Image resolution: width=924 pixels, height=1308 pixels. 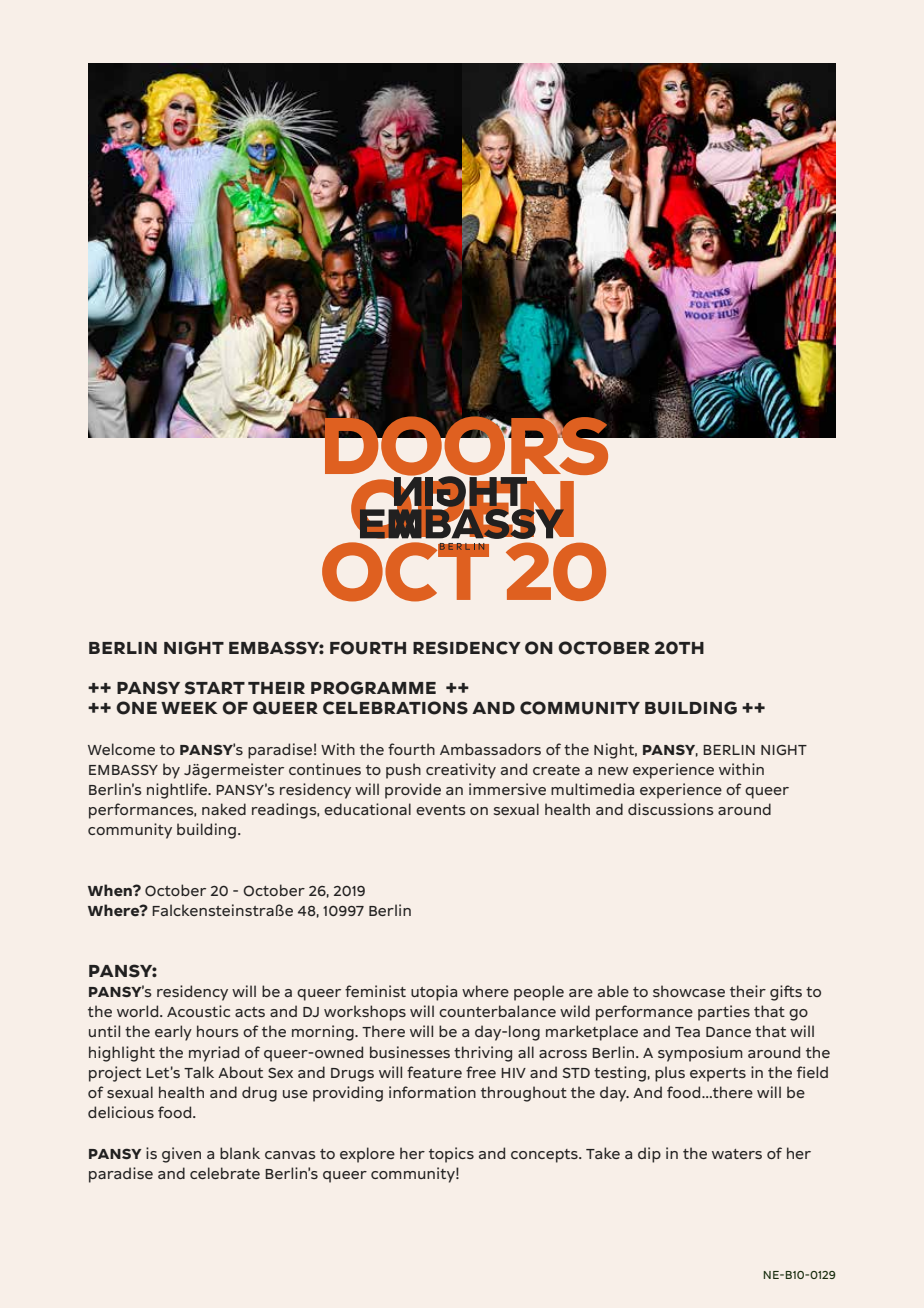 I want to click on given, so click(x=181, y=1155).
